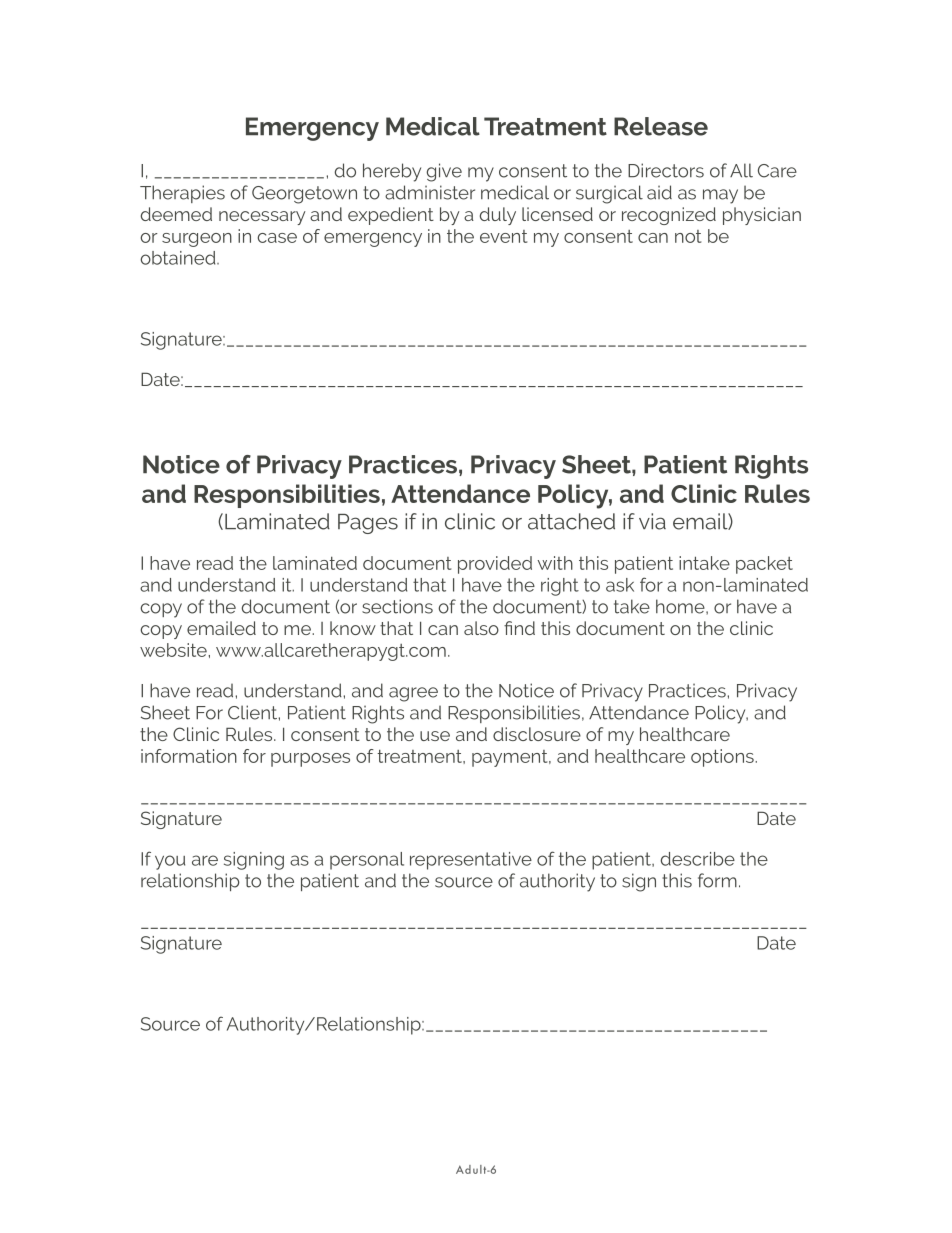  Describe the element at coordinates (182, 194) in the image. I see `Therapies` at that location.
